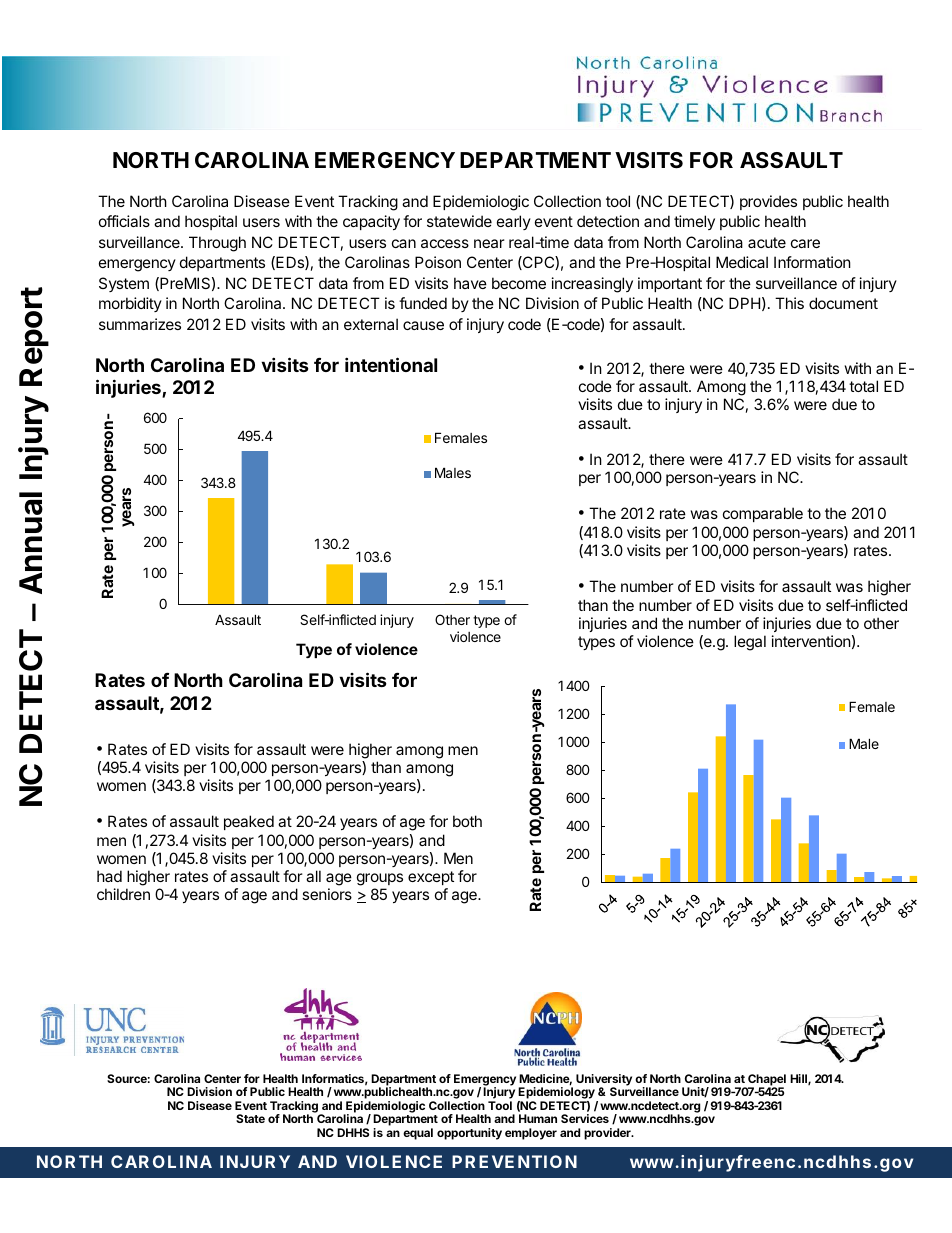  I want to click on both, so click(467, 821).
